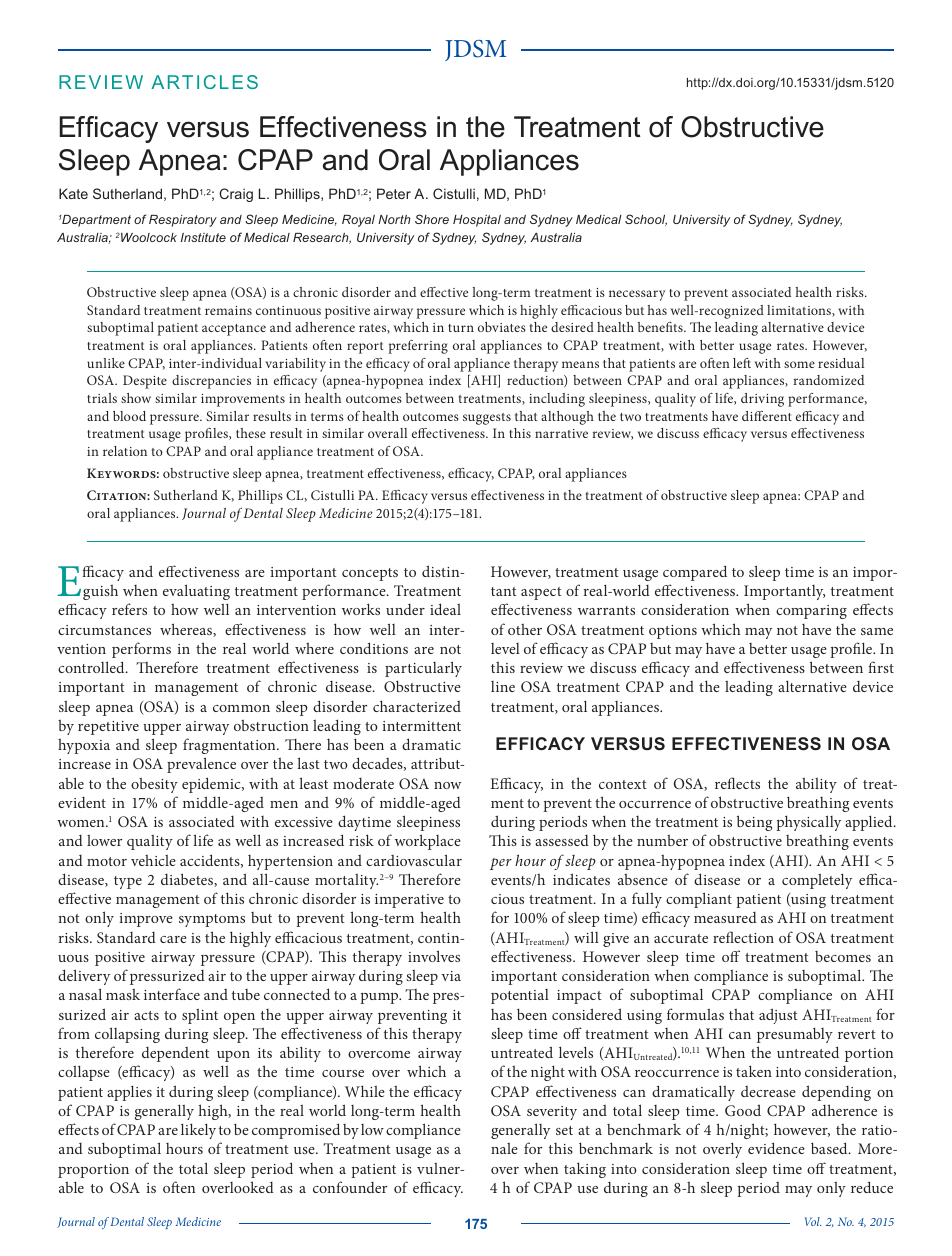  What do you see at coordinates (646, 220) in the screenshot?
I see `School` at bounding box center [646, 220].
